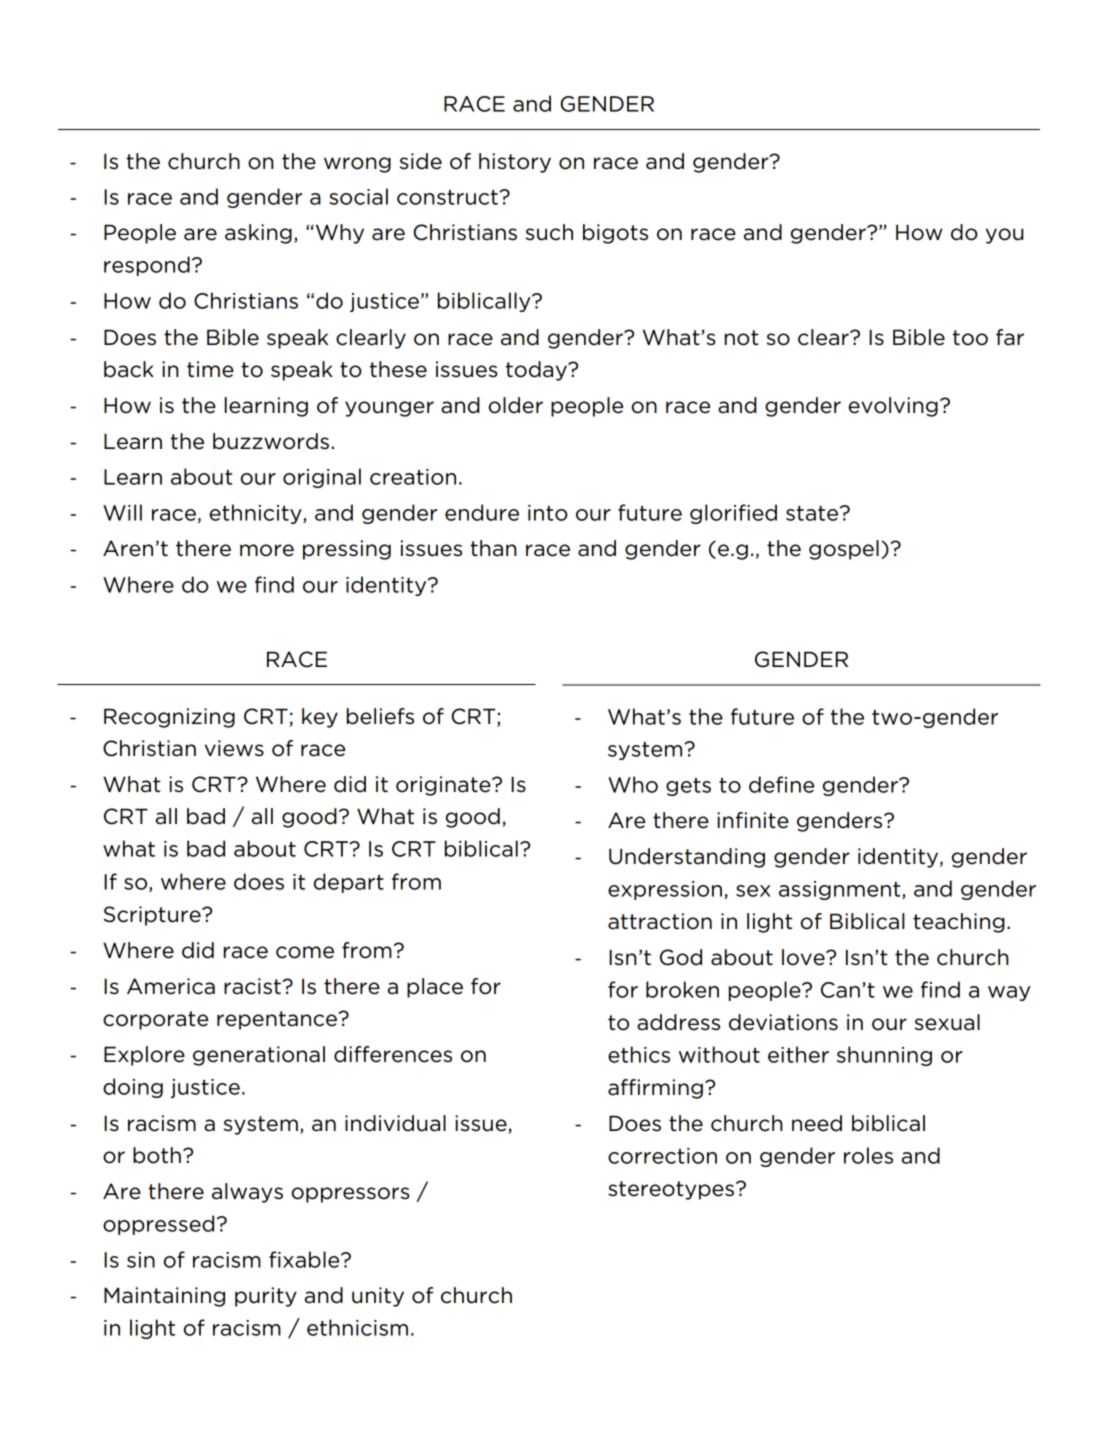  I want to click on such, so click(549, 232).
